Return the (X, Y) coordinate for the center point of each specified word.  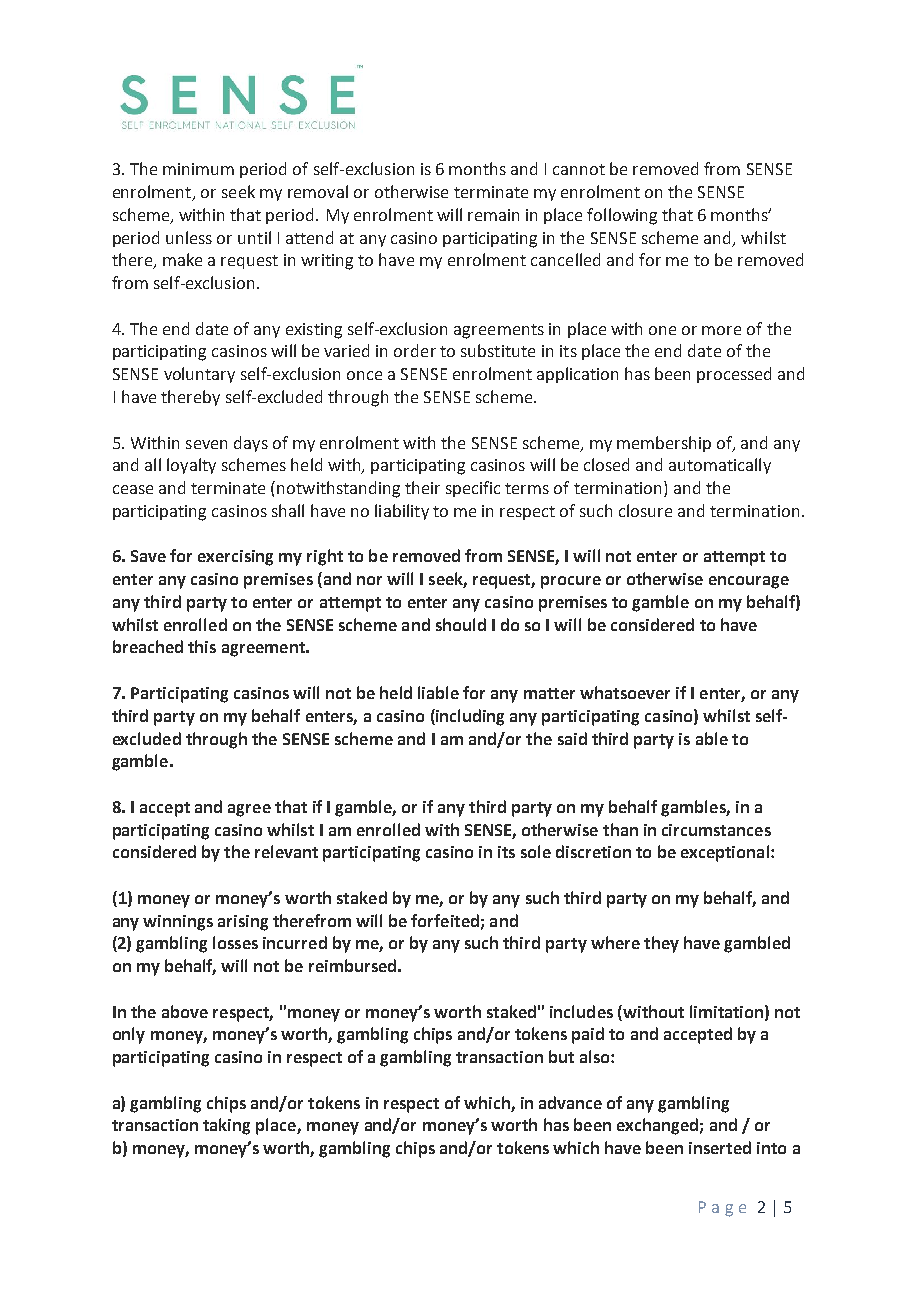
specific (473, 489)
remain (493, 215)
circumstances (716, 830)
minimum (198, 169)
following (622, 216)
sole (536, 851)
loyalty (191, 466)
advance (570, 1102)
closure (645, 510)
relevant (286, 851)
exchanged (657, 1126)
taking (226, 1126)
